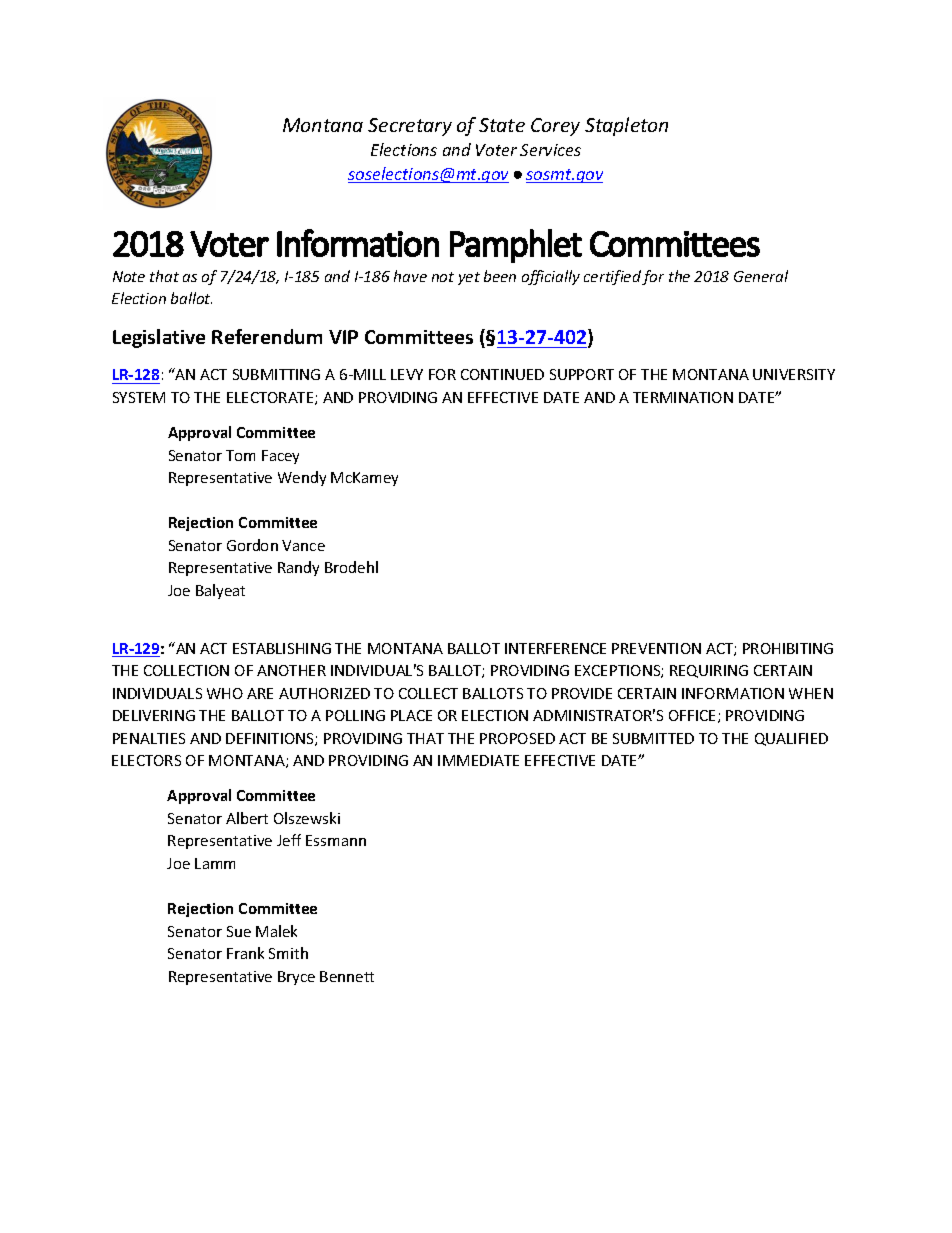 Image resolution: width=952 pixels, height=1233 pixels. What do you see at coordinates (347, 976) in the image?
I see `Bennett` at bounding box center [347, 976].
